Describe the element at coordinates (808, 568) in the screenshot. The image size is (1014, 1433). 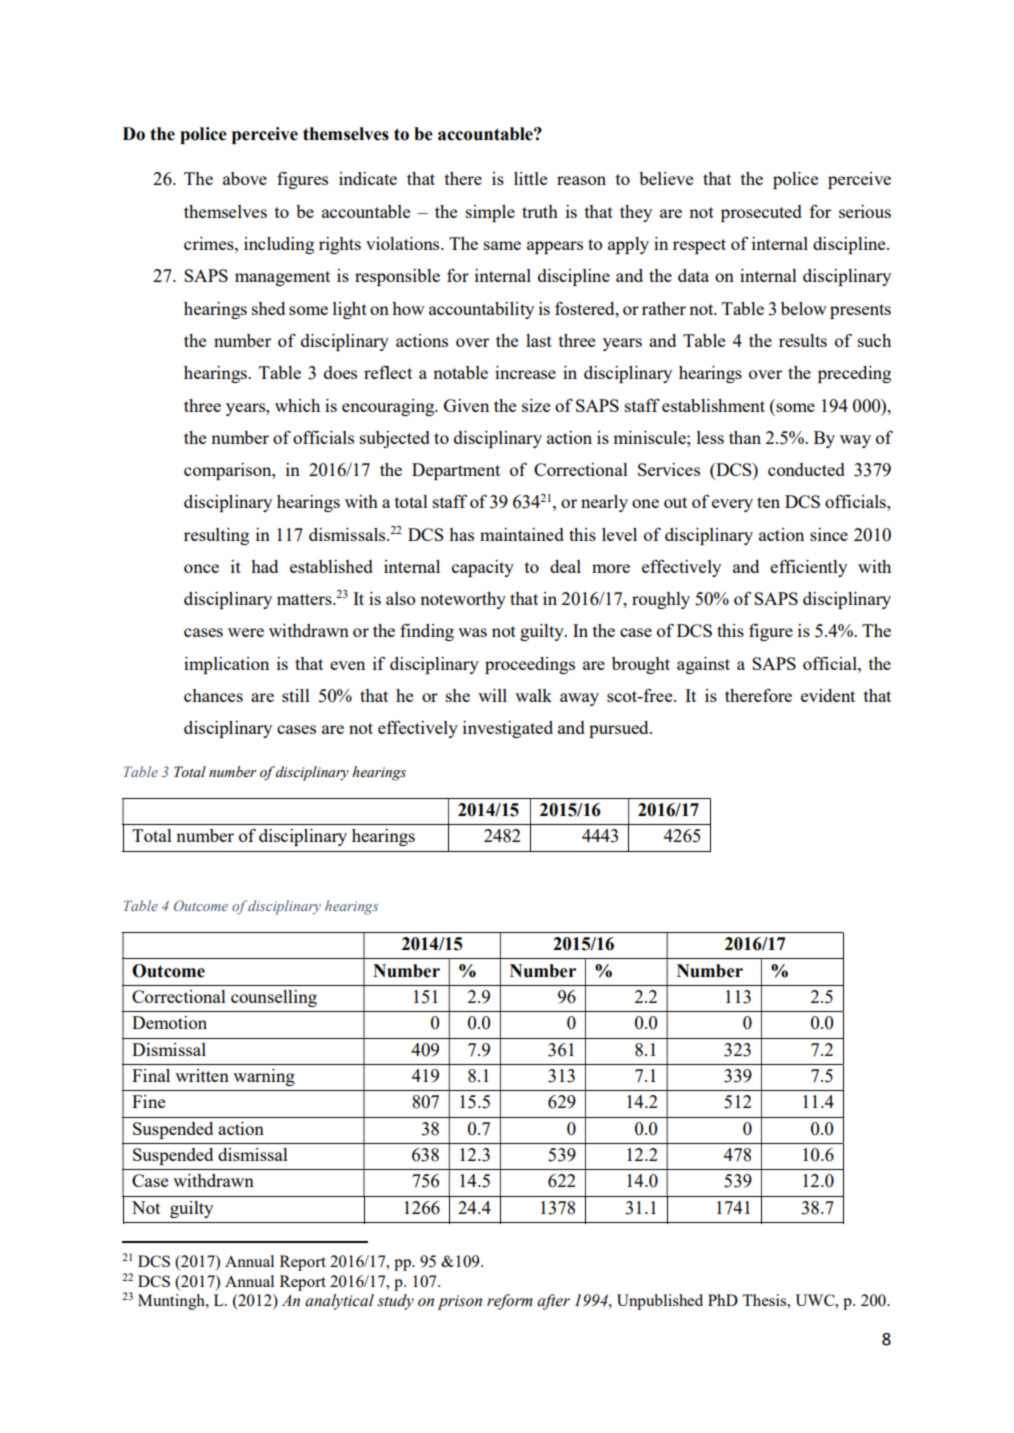
I see `efficiently` at that location.
